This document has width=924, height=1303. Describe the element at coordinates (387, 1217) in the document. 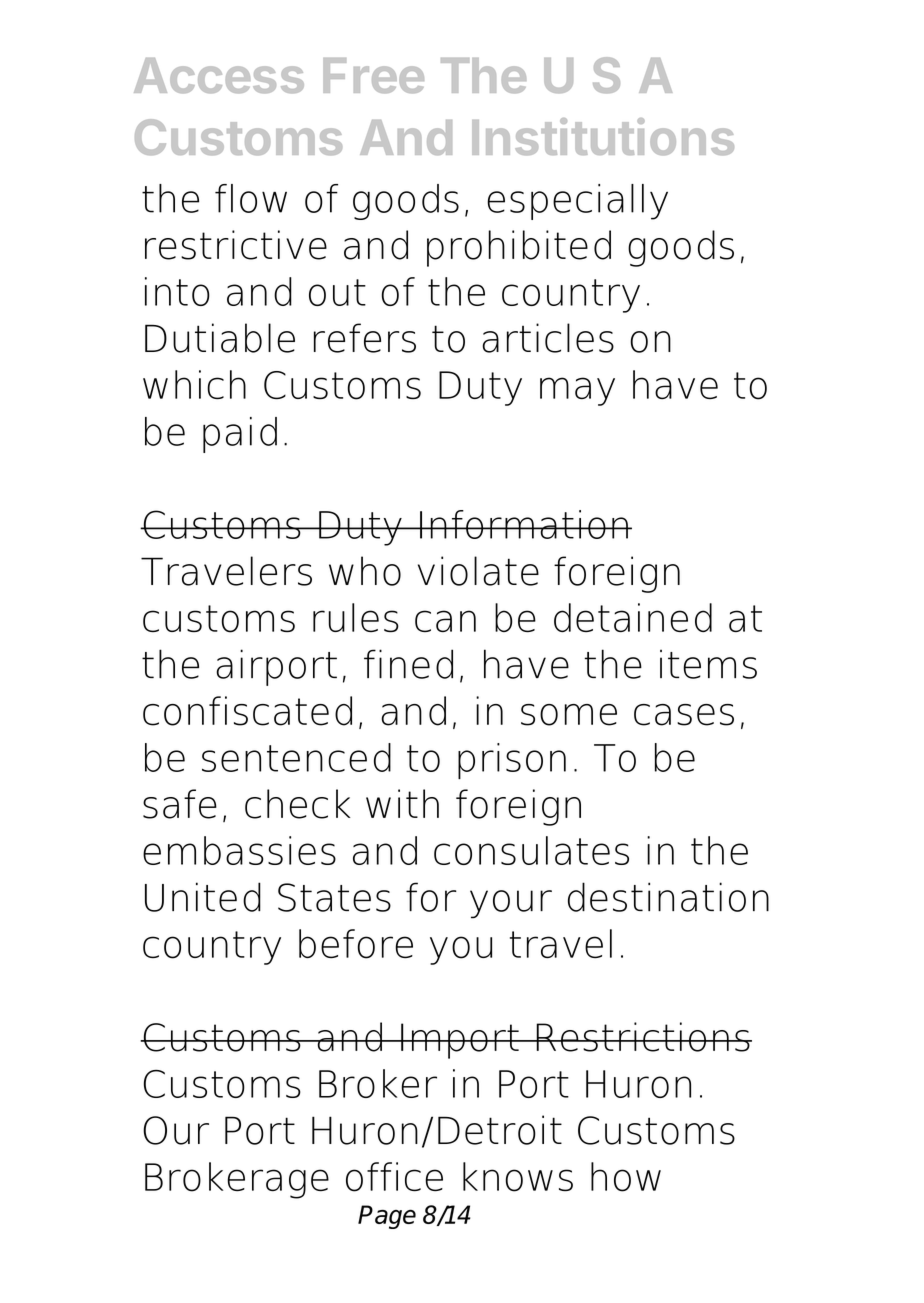

I see `Page` at that location.
